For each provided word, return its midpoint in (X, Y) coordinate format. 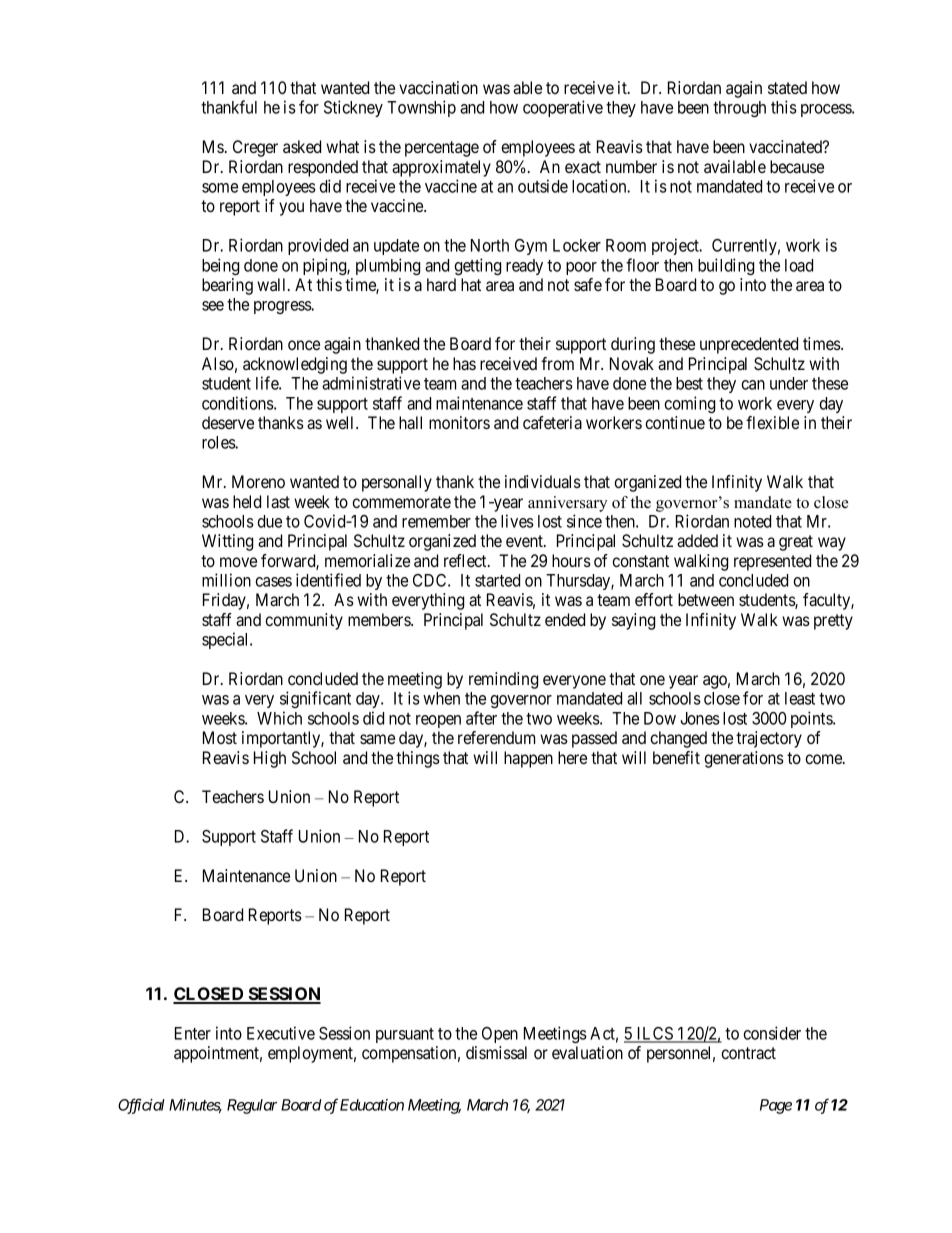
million (226, 580)
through (739, 109)
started (497, 580)
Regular (252, 1106)
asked (302, 146)
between (706, 599)
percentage (442, 149)
